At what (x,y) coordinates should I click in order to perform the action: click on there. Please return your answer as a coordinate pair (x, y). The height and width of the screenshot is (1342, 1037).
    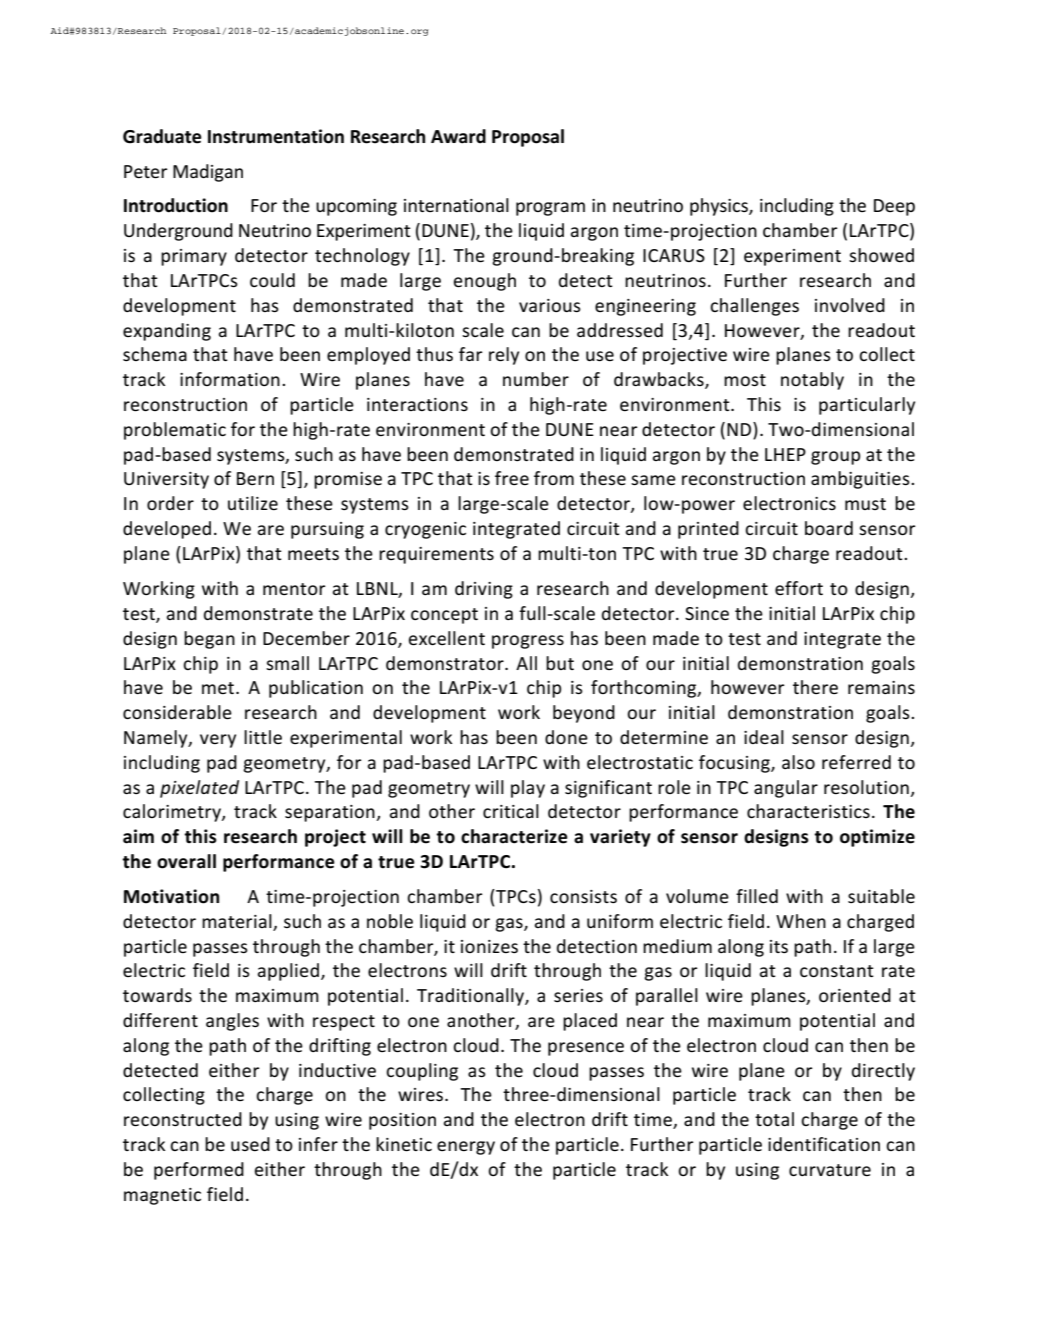
    Looking at the image, I should click on (815, 687).
